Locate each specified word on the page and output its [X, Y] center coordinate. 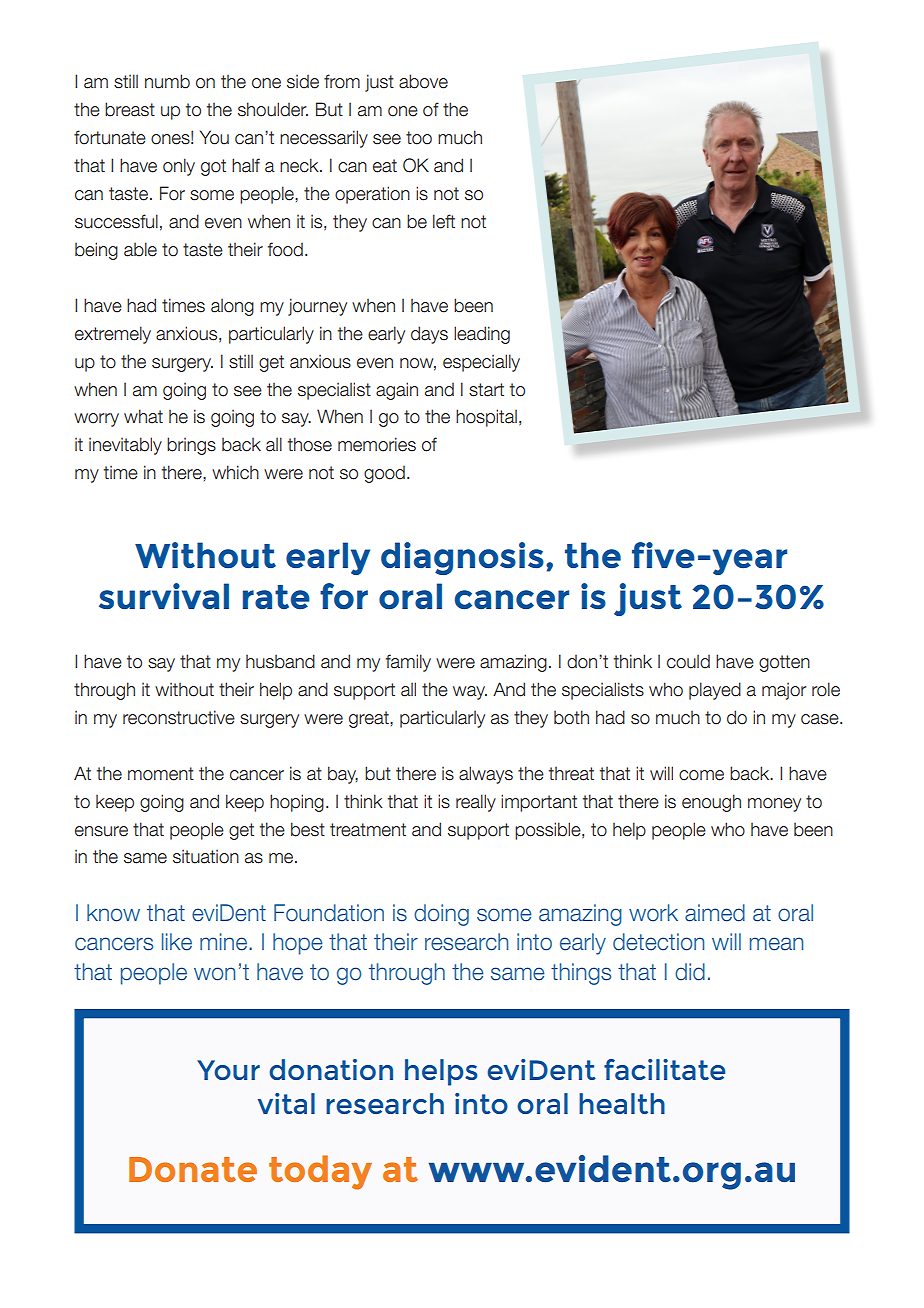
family [408, 663]
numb [167, 81]
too [419, 138]
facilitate [664, 1069]
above [423, 81]
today [320, 1172]
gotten [784, 663]
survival [164, 596]
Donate [193, 1169]
